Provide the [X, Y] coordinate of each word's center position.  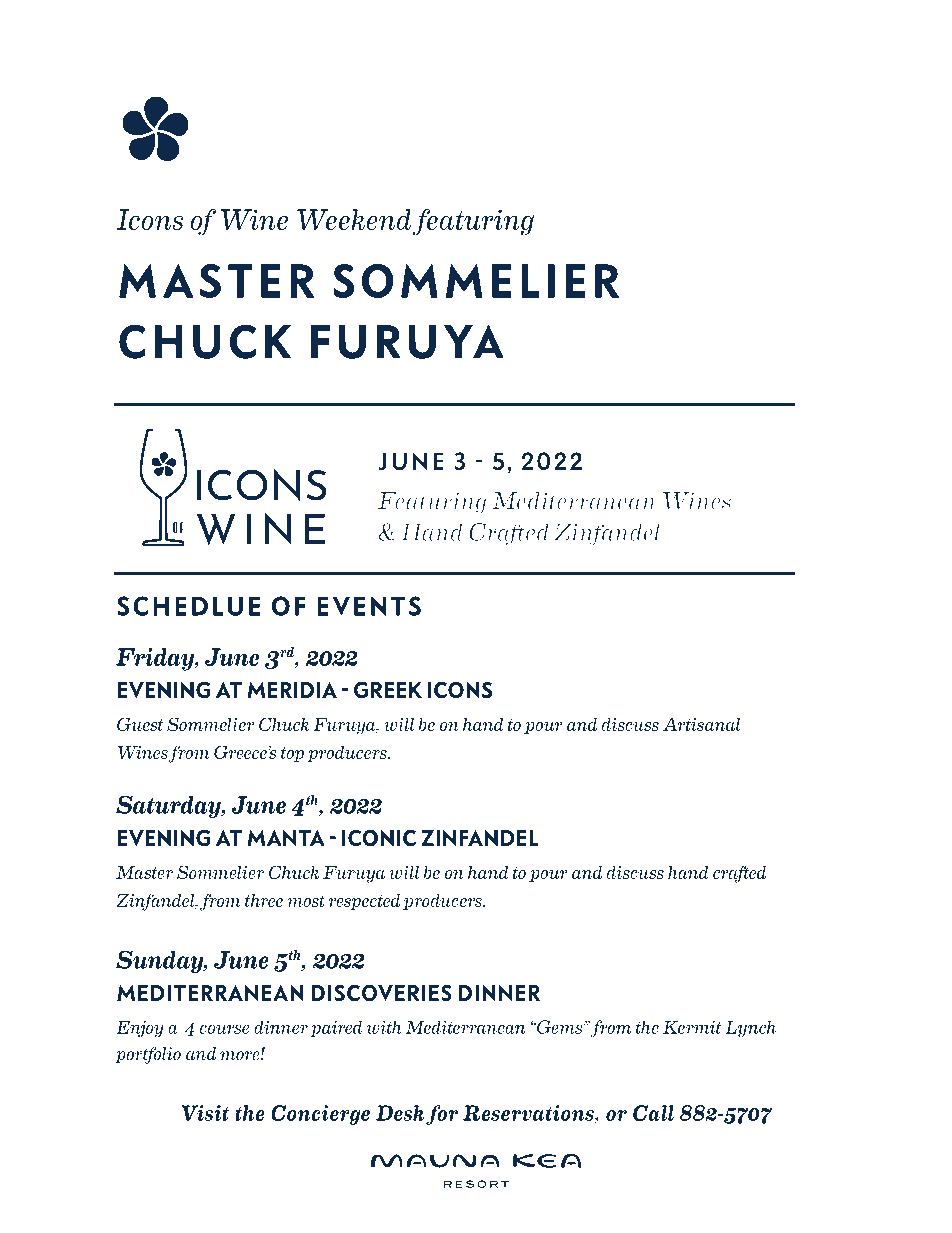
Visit [205, 1113]
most [306, 901]
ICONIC [379, 837]
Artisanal [701, 724]
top [292, 754]
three [264, 900]
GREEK [388, 690]
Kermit [692, 1027]
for [442, 1115]
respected [364, 902]
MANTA [286, 838]
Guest [140, 724]
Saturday [169, 807]
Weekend [354, 219]
